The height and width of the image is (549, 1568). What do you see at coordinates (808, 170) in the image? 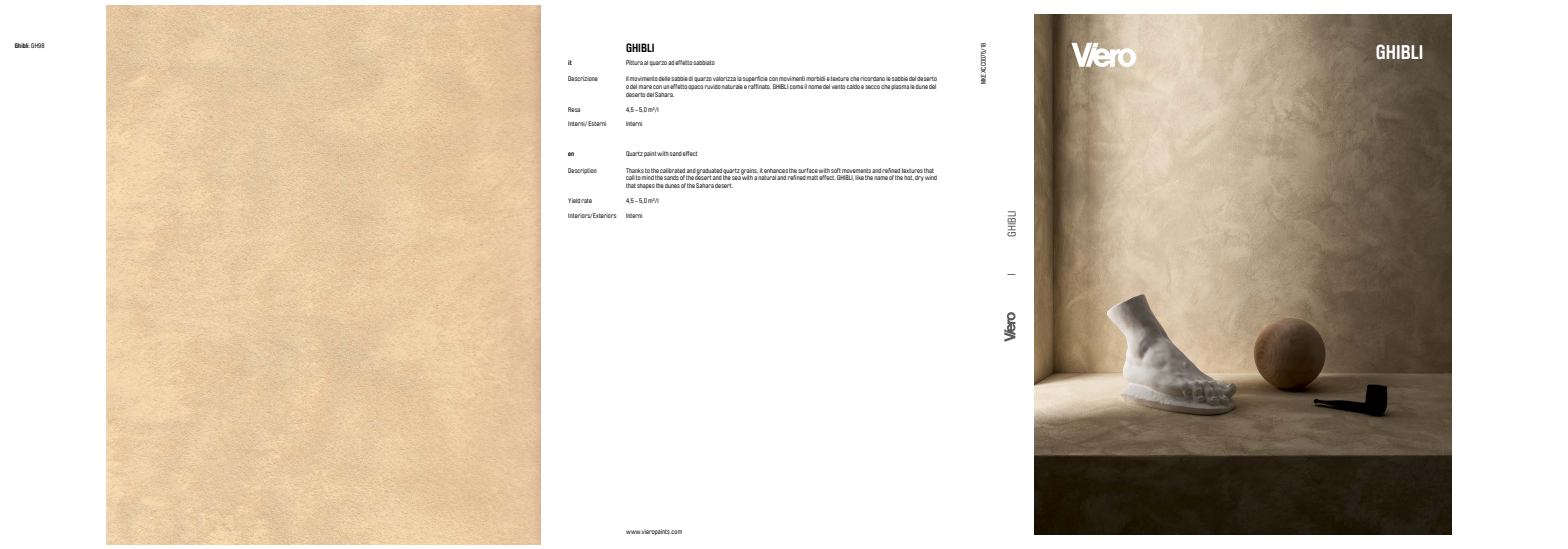
I see `surface` at bounding box center [808, 170].
